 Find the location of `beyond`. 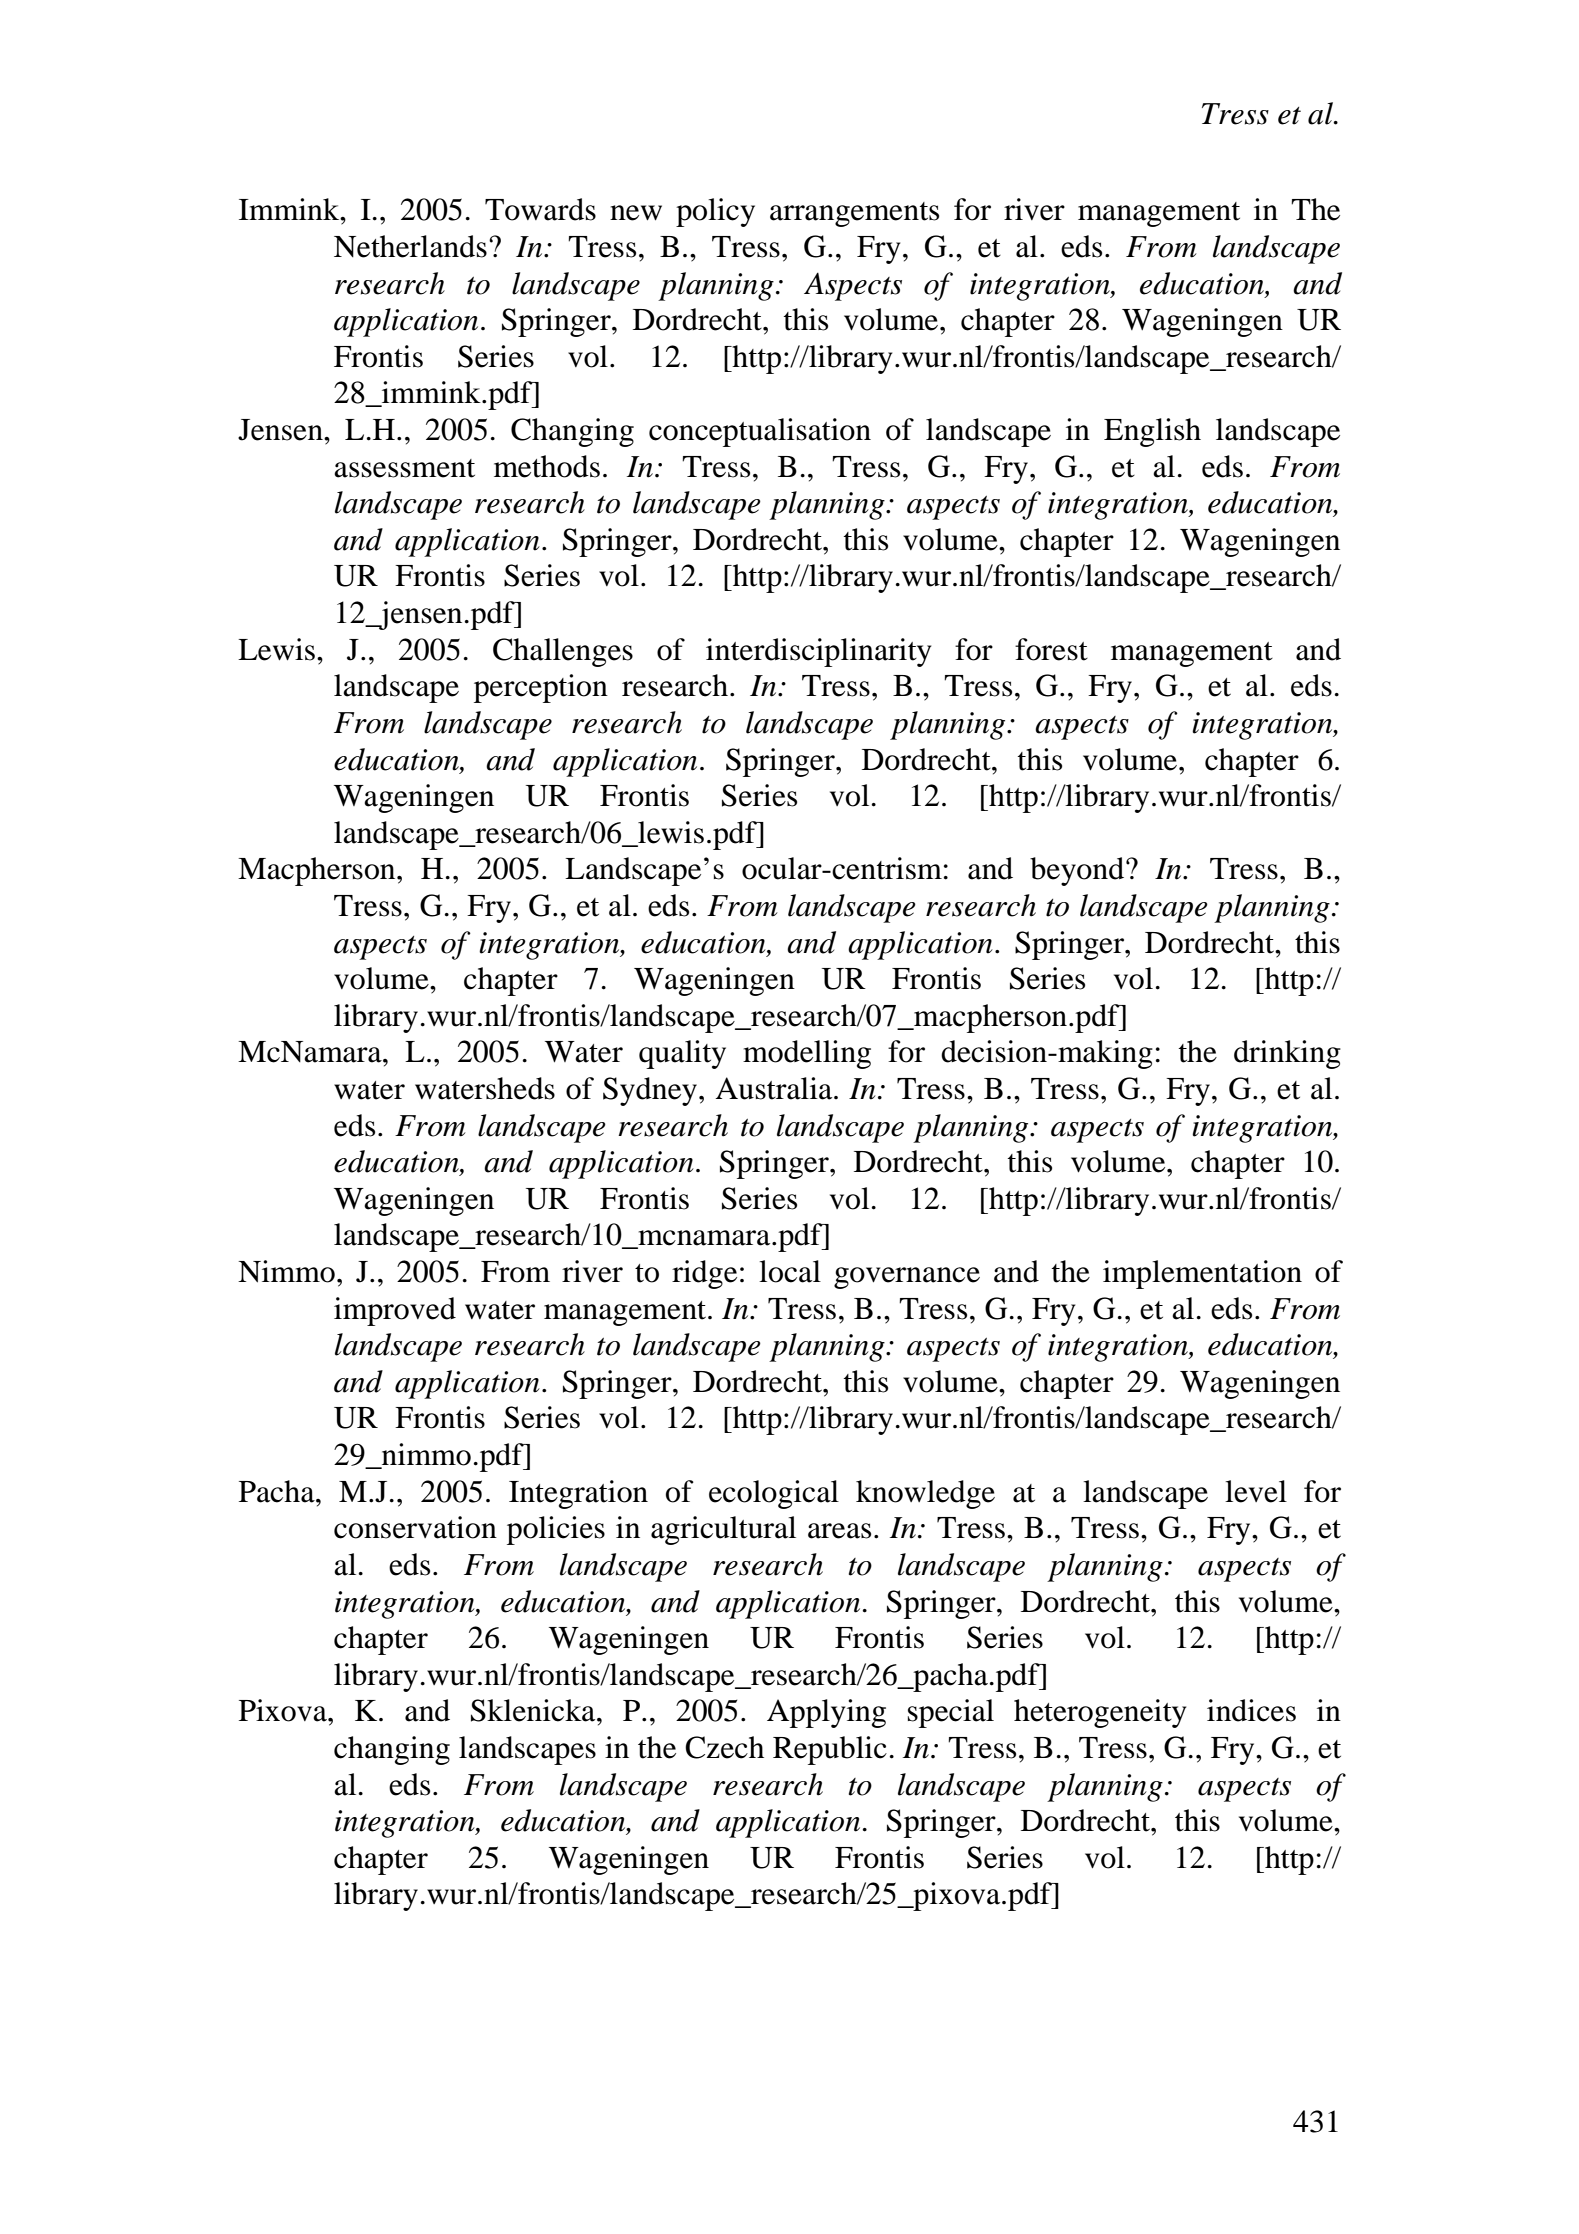

beyond is located at coordinates (1078, 871).
